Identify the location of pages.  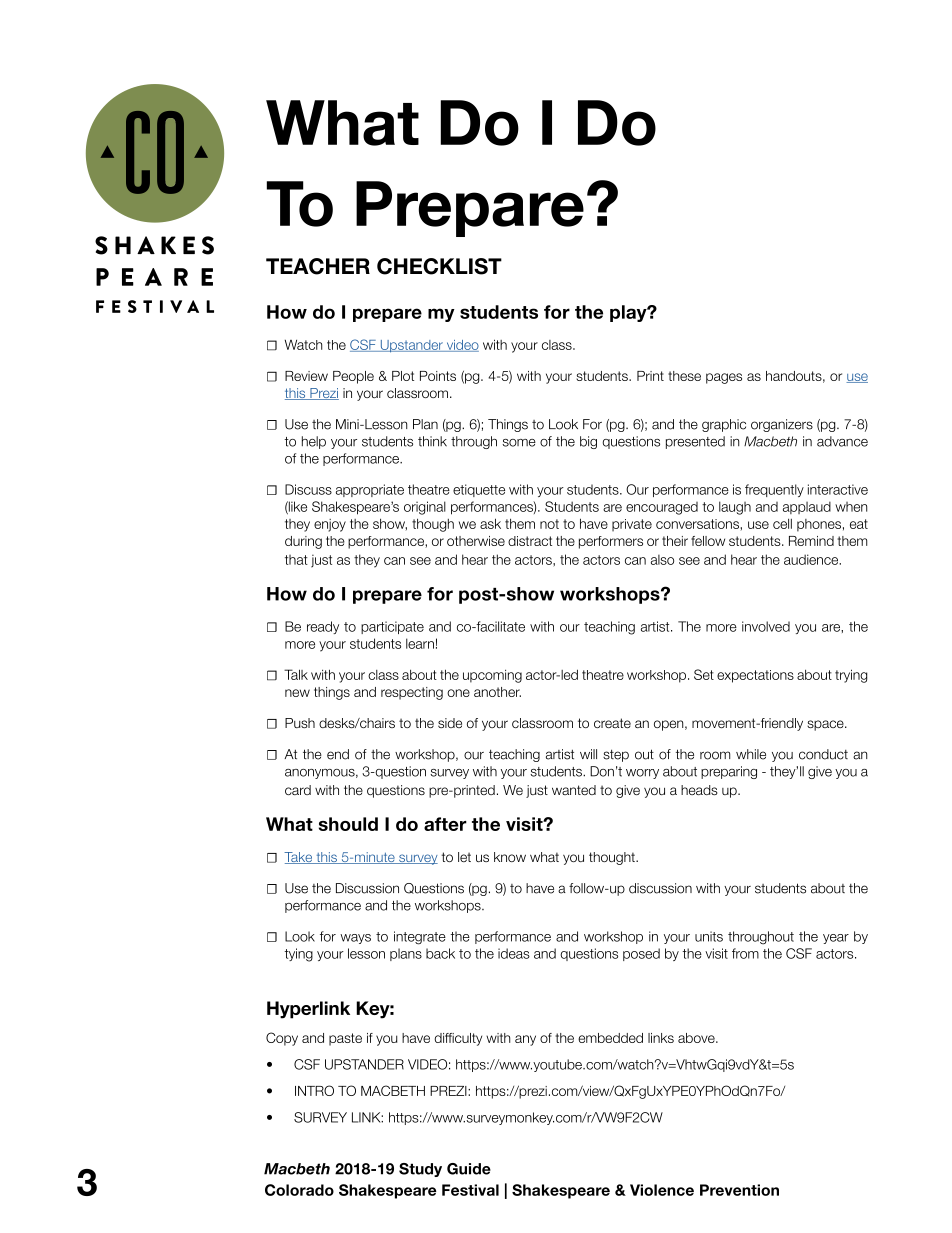
(724, 378).
